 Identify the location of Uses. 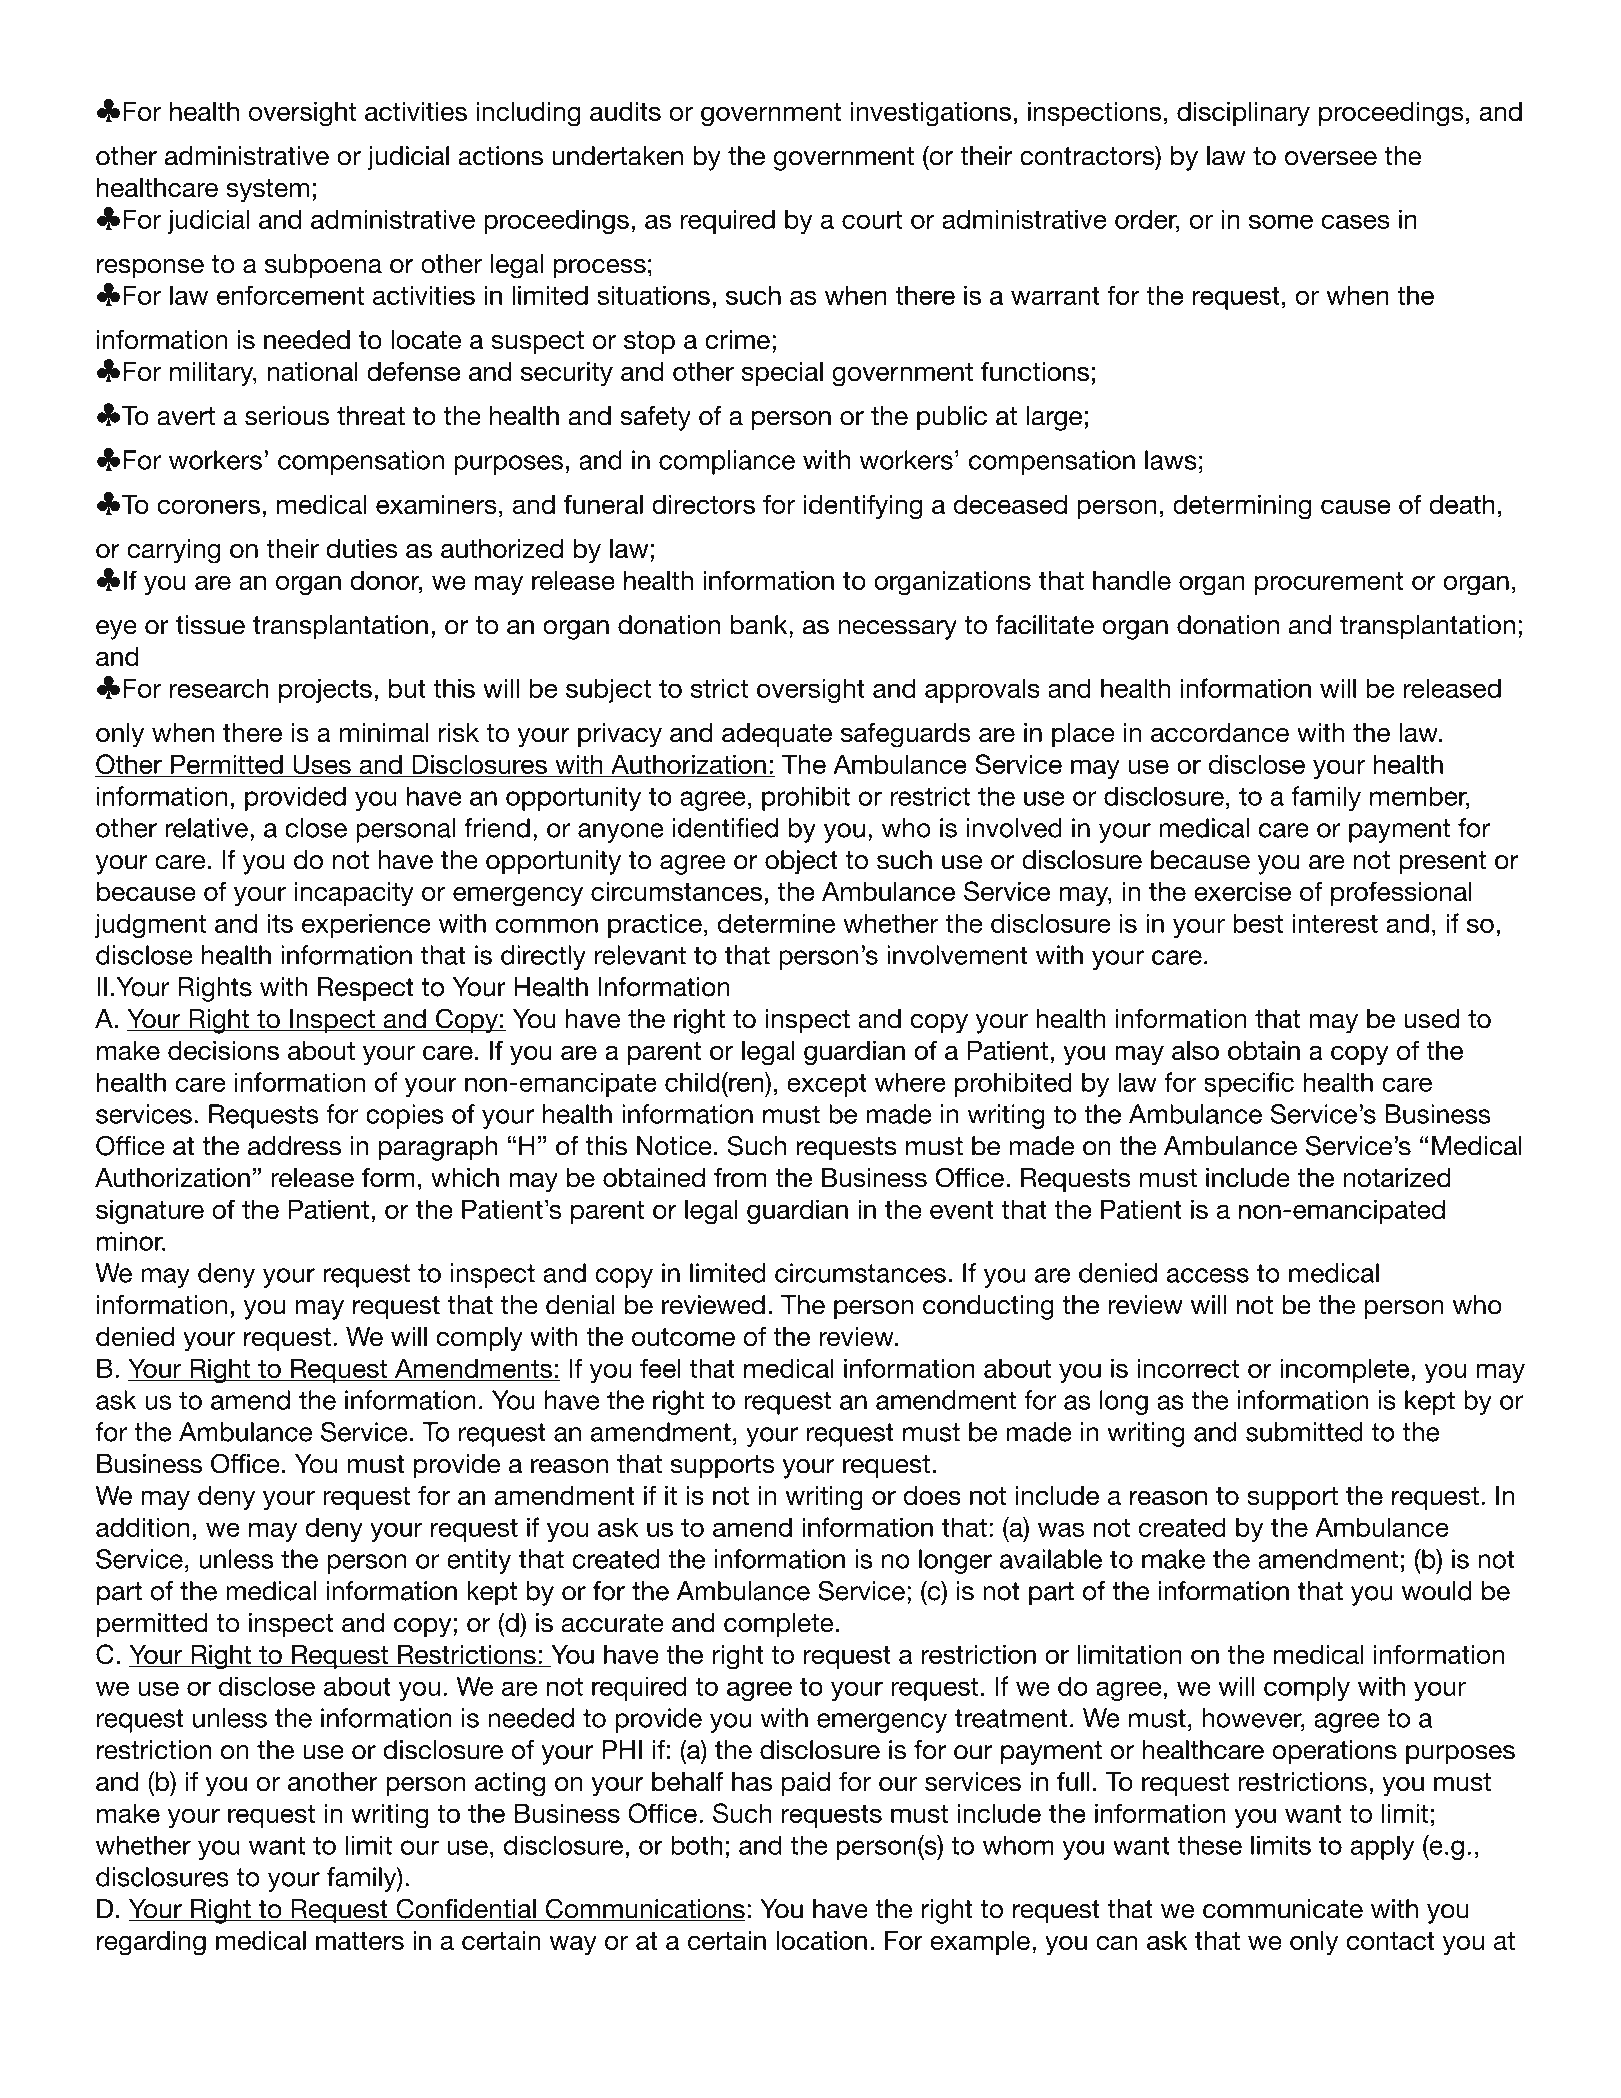
(322, 765).
